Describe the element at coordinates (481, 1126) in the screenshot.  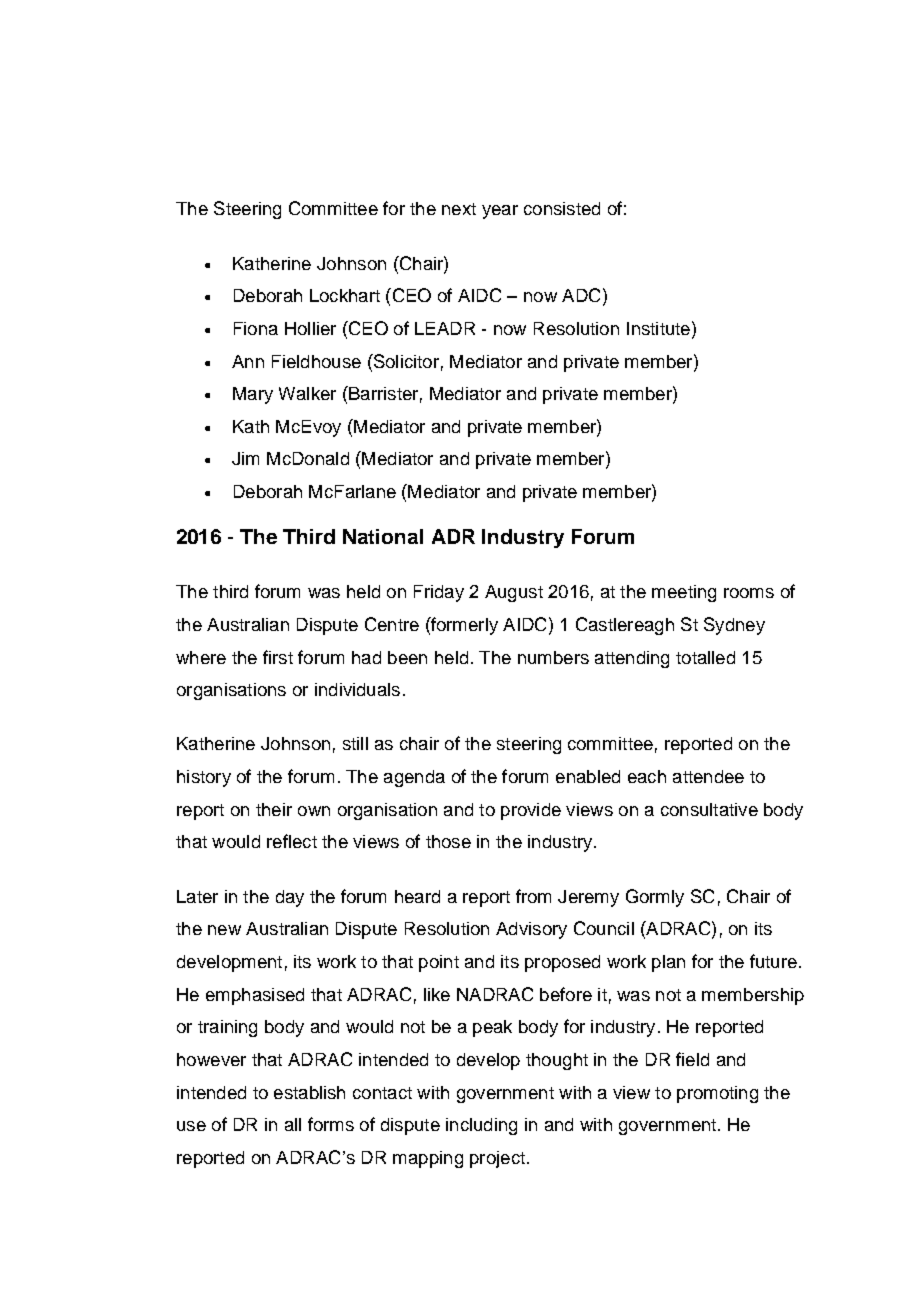
I see `including` at that location.
